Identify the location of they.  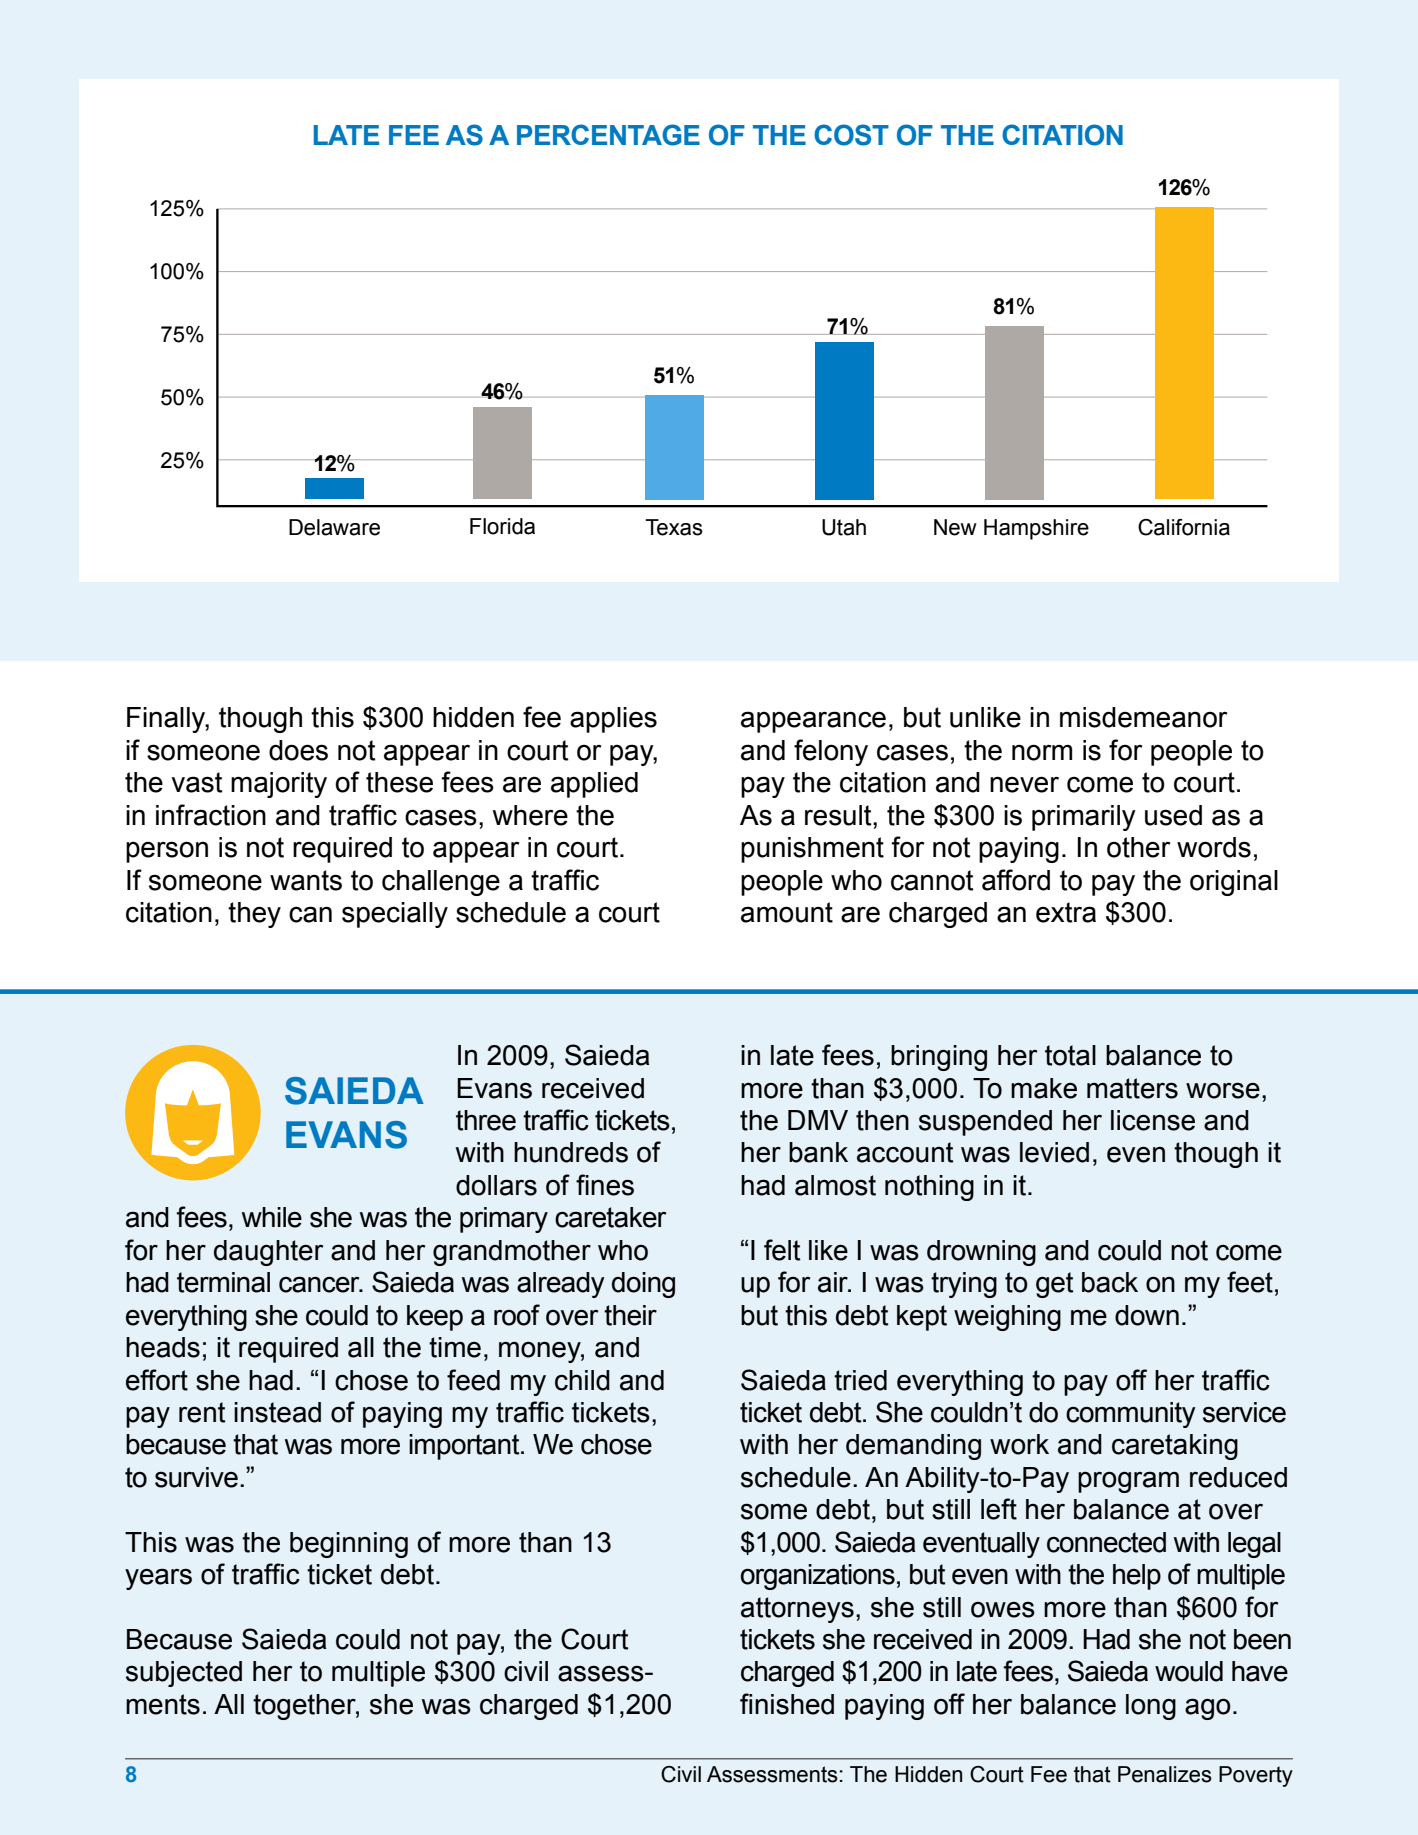
(254, 915).
